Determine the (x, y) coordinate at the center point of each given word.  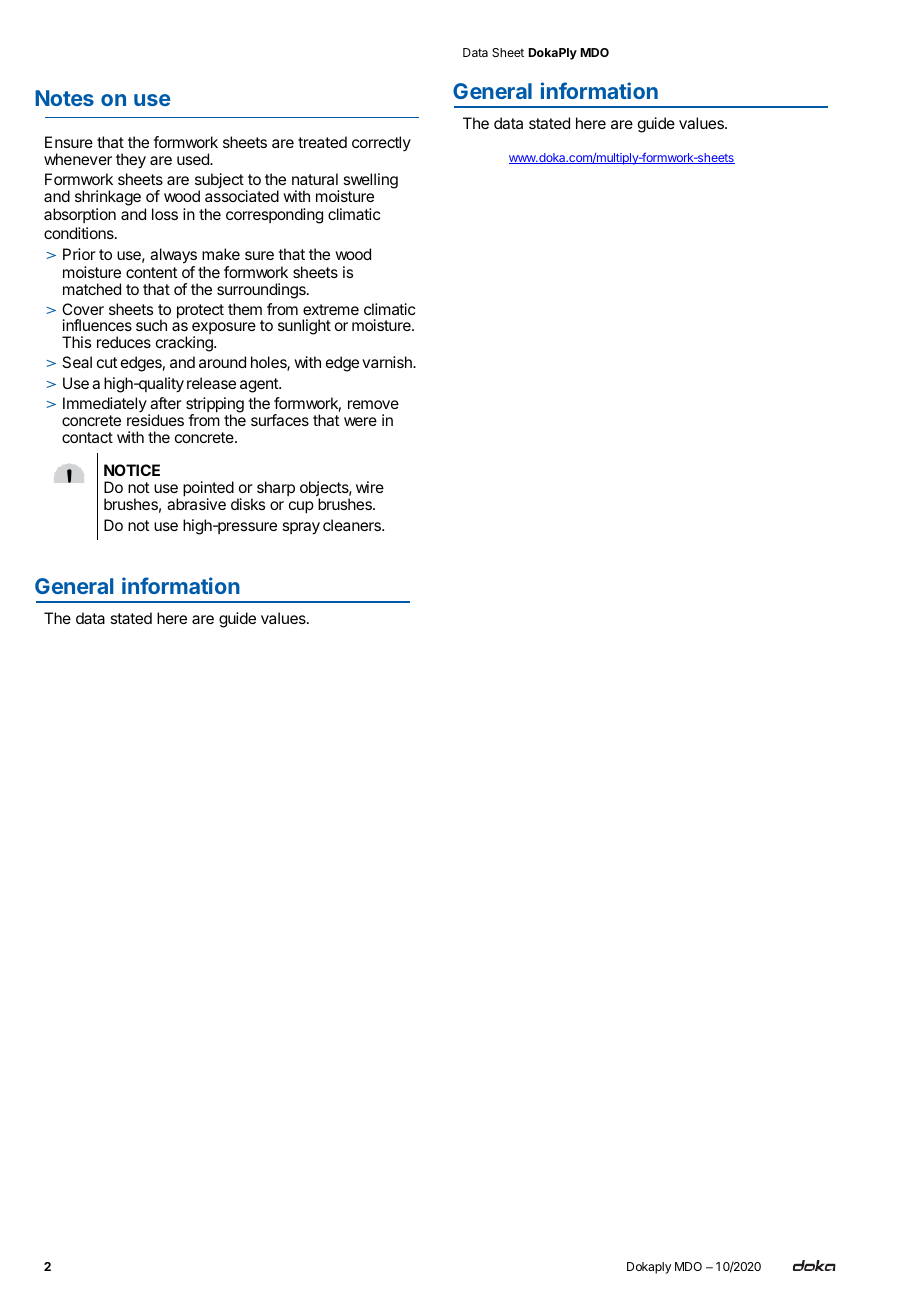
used (194, 159)
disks (248, 504)
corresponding (274, 216)
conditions (80, 233)
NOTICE (132, 470)
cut (107, 362)
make (221, 254)
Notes (64, 98)
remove (373, 404)
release (211, 383)
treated (322, 142)
